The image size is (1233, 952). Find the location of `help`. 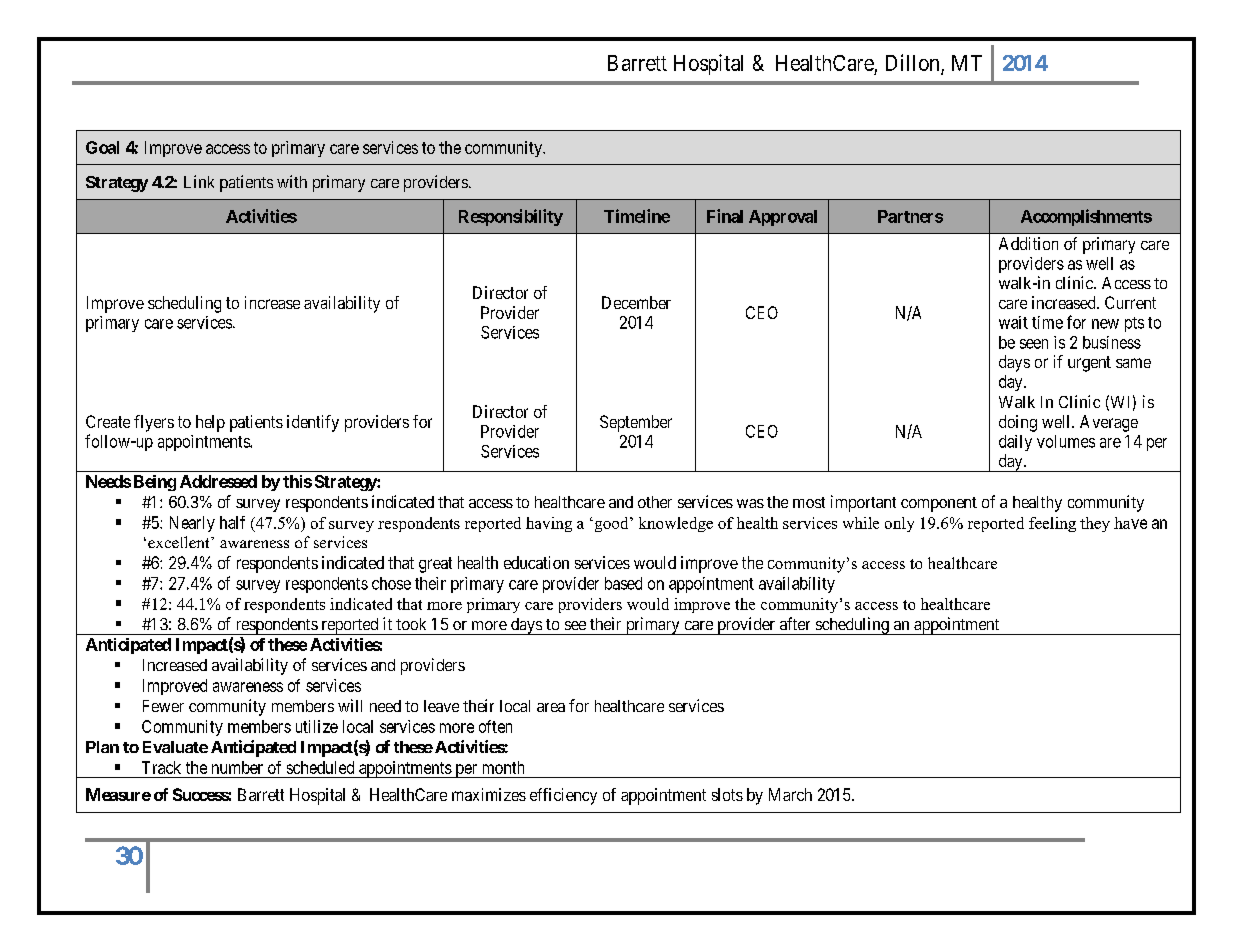

help is located at coordinates (210, 423).
